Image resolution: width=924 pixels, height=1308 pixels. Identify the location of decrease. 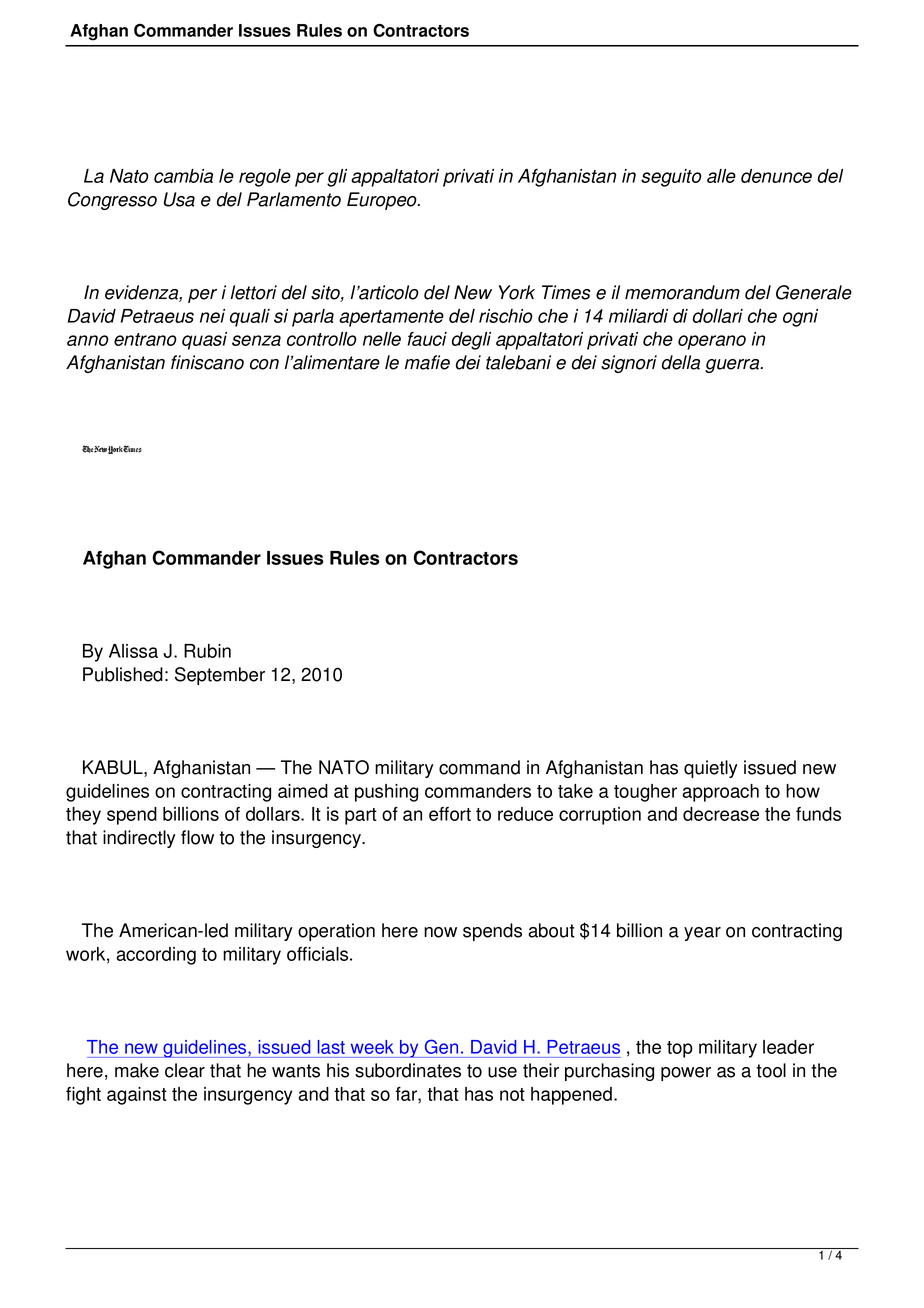
(721, 814).
